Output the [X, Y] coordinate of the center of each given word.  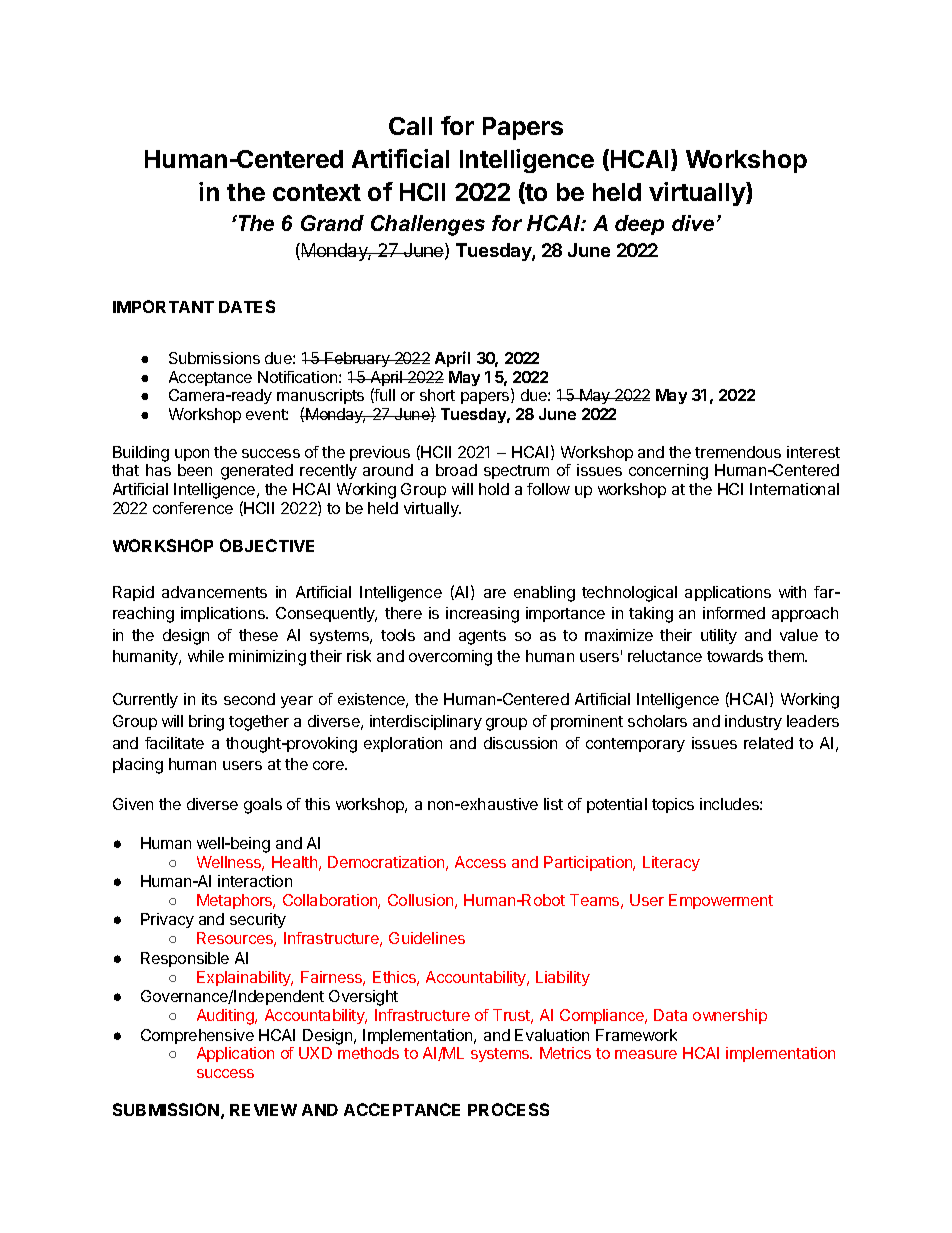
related [768, 743]
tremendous [738, 452]
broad [456, 470]
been [195, 470]
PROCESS [508, 1109]
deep [639, 225]
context [317, 192]
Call [410, 126]
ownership [730, 1016]
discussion [520, 743]
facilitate [174, 743]
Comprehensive [197, 1036]
